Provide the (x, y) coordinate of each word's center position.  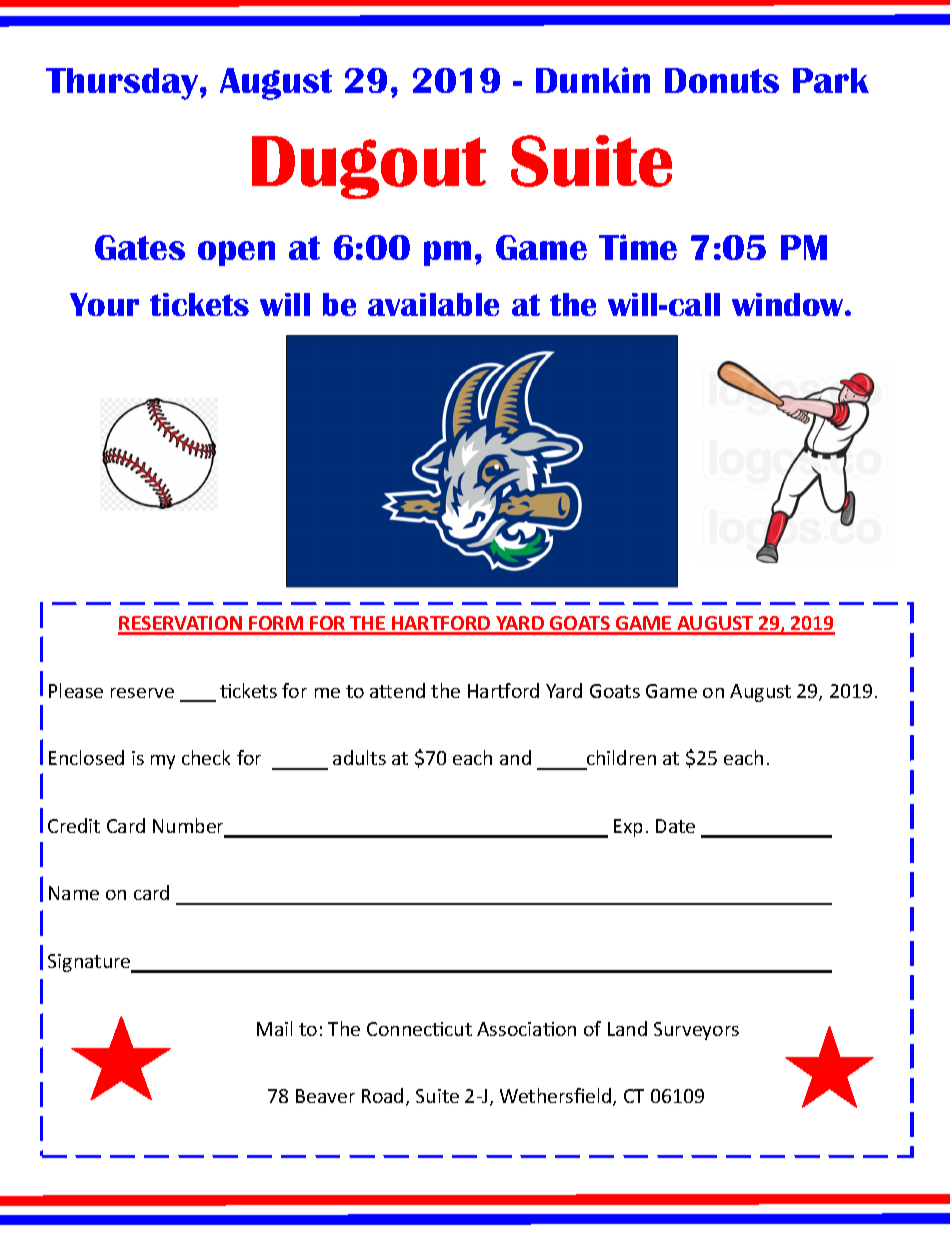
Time (638, 247)
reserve (142, 693)
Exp (628, 828)
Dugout (369, 167)
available (433, 304)
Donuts (722, 80)
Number (190, 827)
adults (359, 757)
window (789, 304)
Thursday (123, 84)
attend (397, 690)
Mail (274, 1028)
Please (76, 690)
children (621, 757)
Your (104, 304)
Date (675, 826)
